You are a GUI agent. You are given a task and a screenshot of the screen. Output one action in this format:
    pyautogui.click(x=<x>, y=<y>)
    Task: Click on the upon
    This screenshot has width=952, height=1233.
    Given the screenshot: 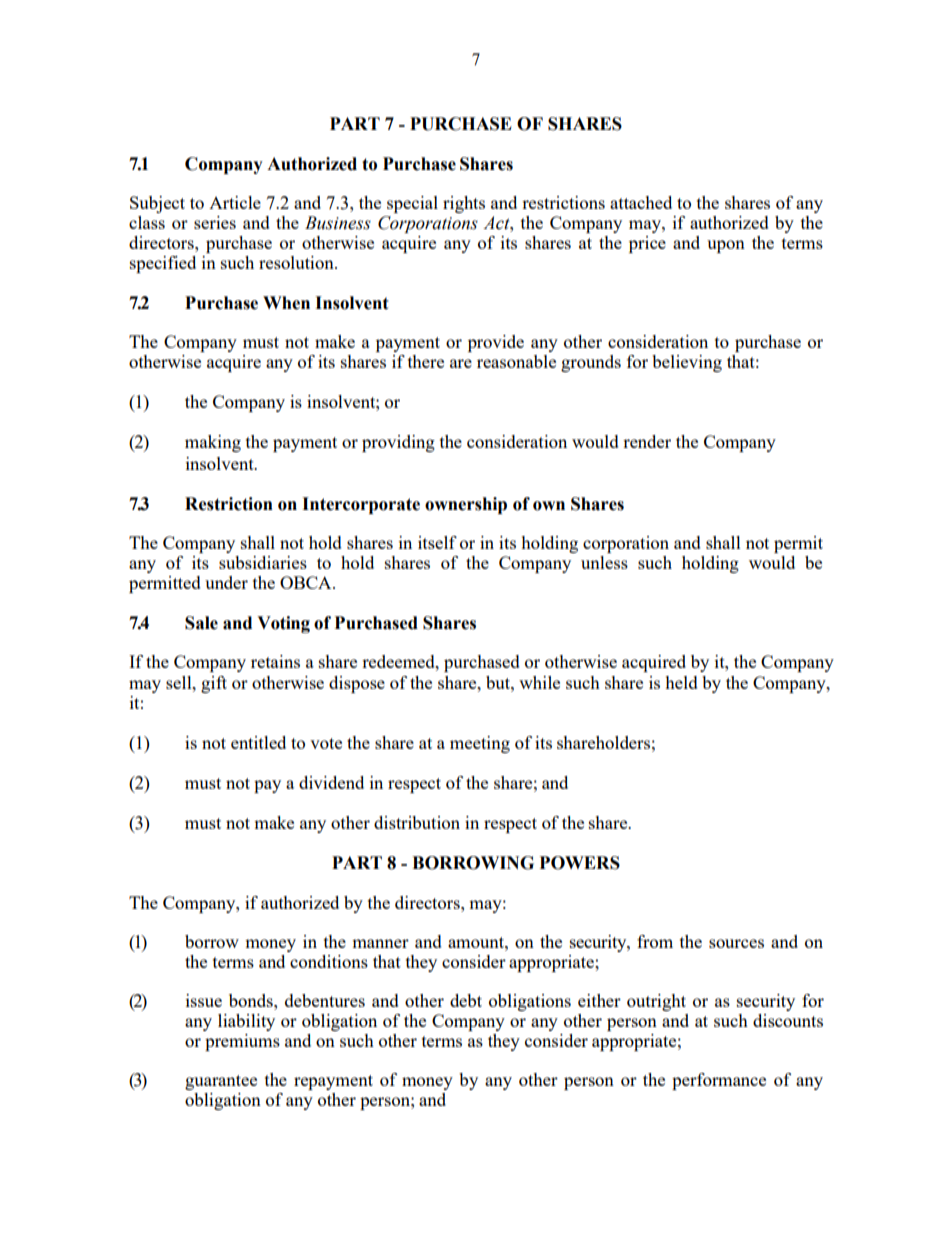 What is the action you would take?
    pyautogui.click(x=726, y=246)
